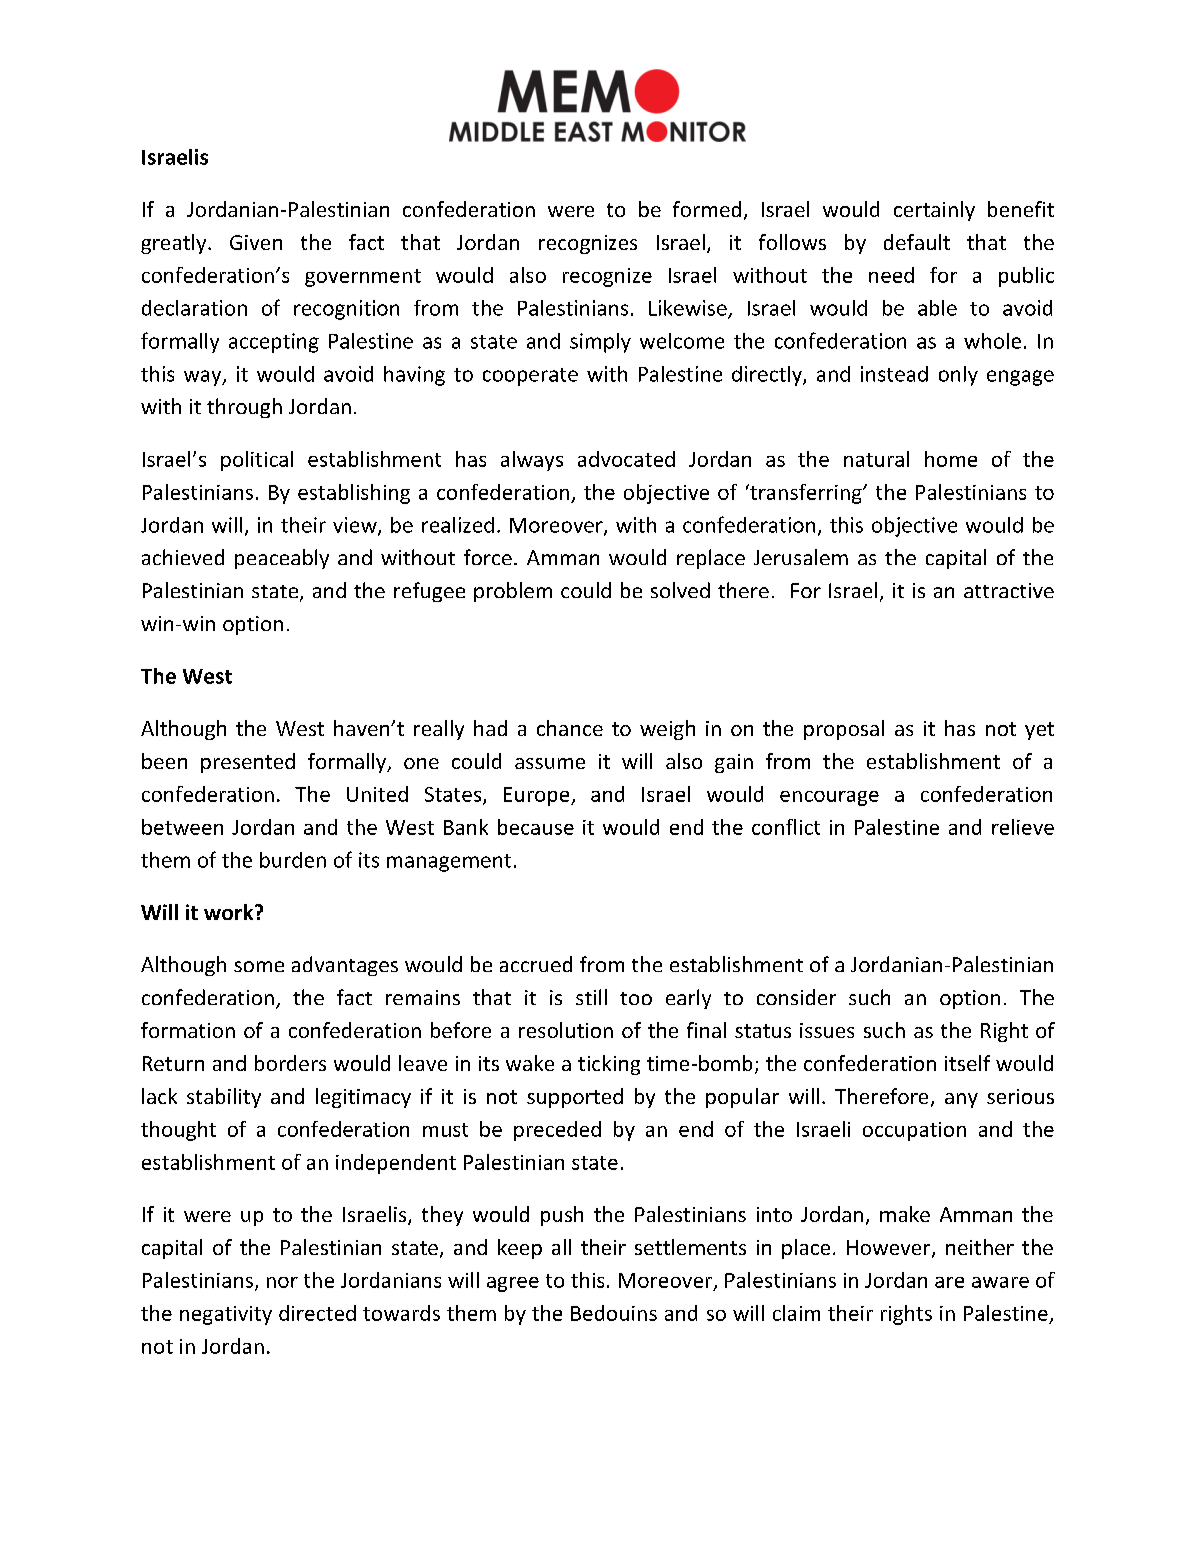  I want to click on formed, so click(707, 209).
